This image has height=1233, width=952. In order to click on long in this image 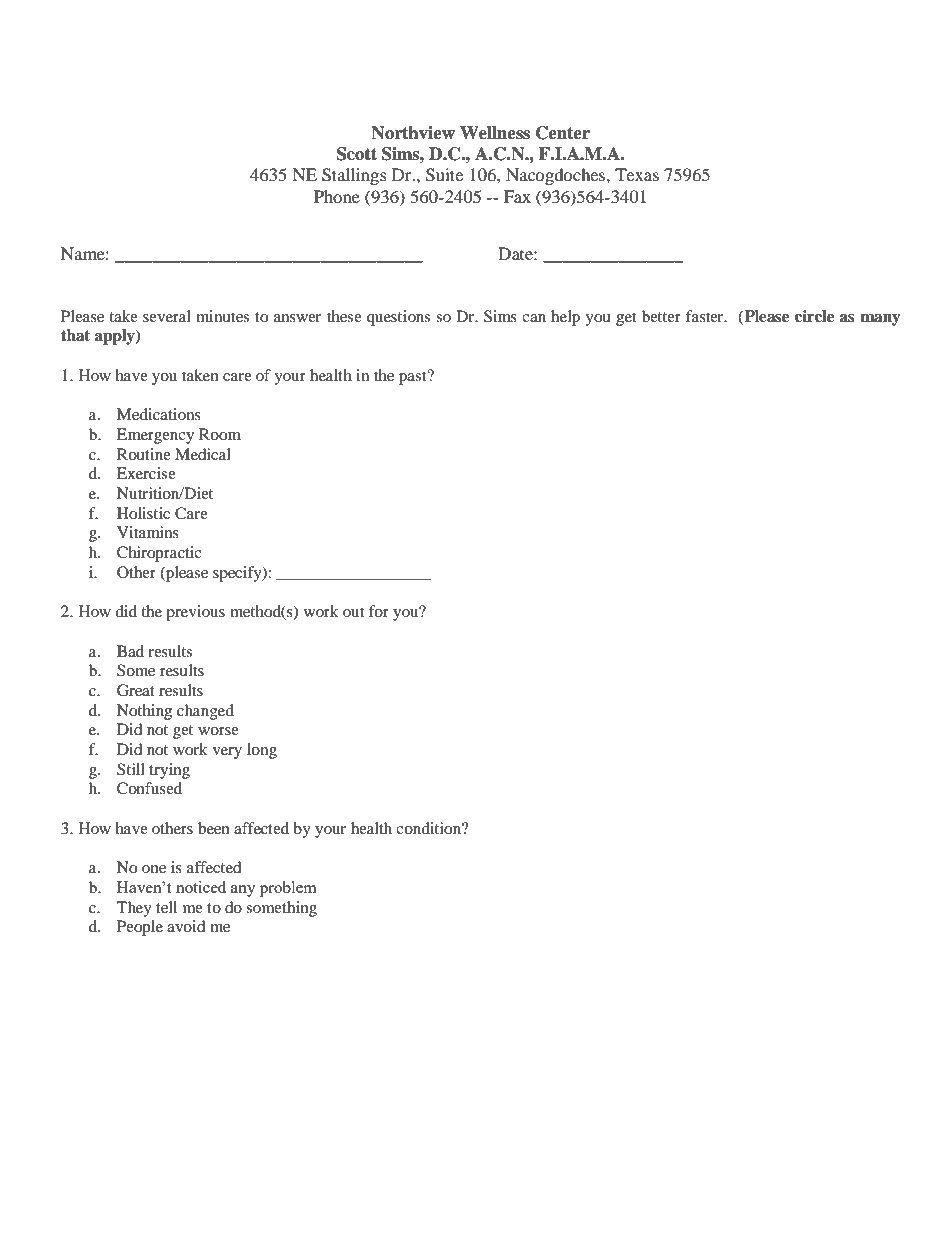, I will do `click(262, 751)`.
